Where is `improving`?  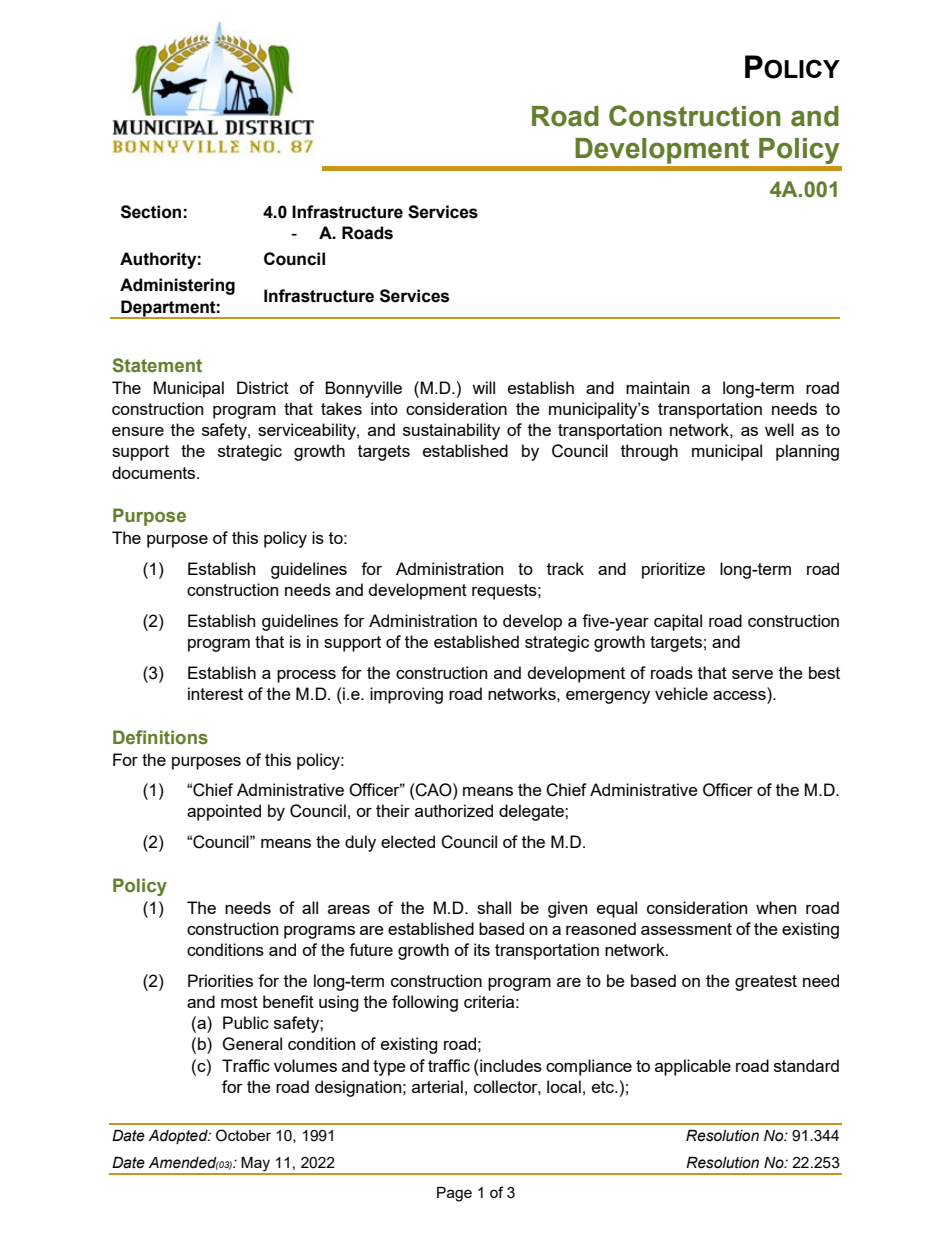 improving is located at coordinates (406, 695).
